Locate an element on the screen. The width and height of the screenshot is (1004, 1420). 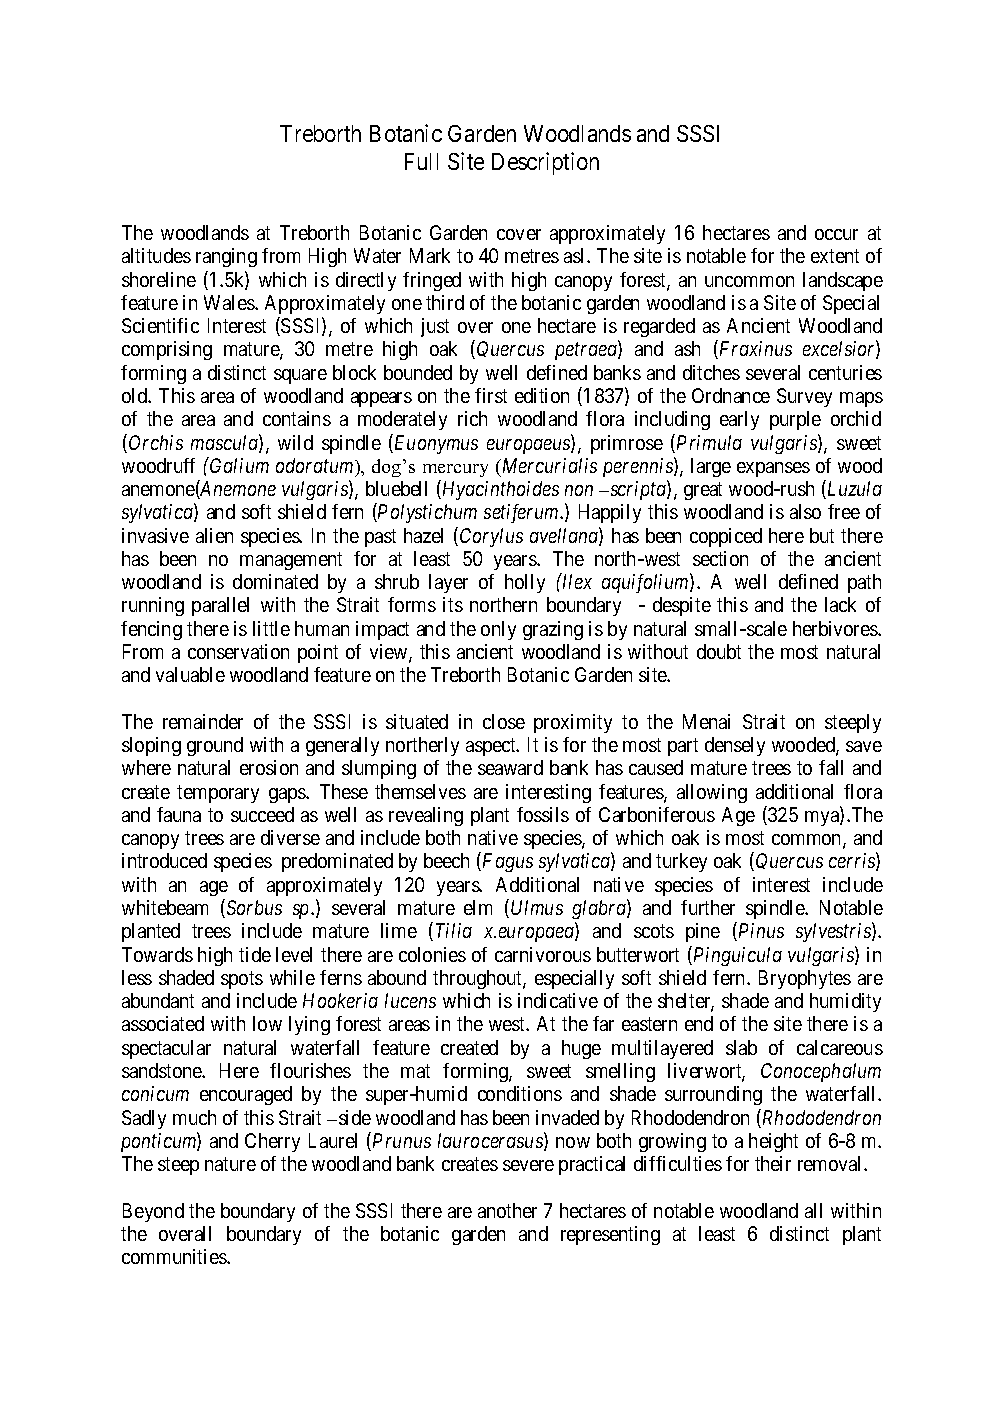
another is located at coordinates (507, 1210).
